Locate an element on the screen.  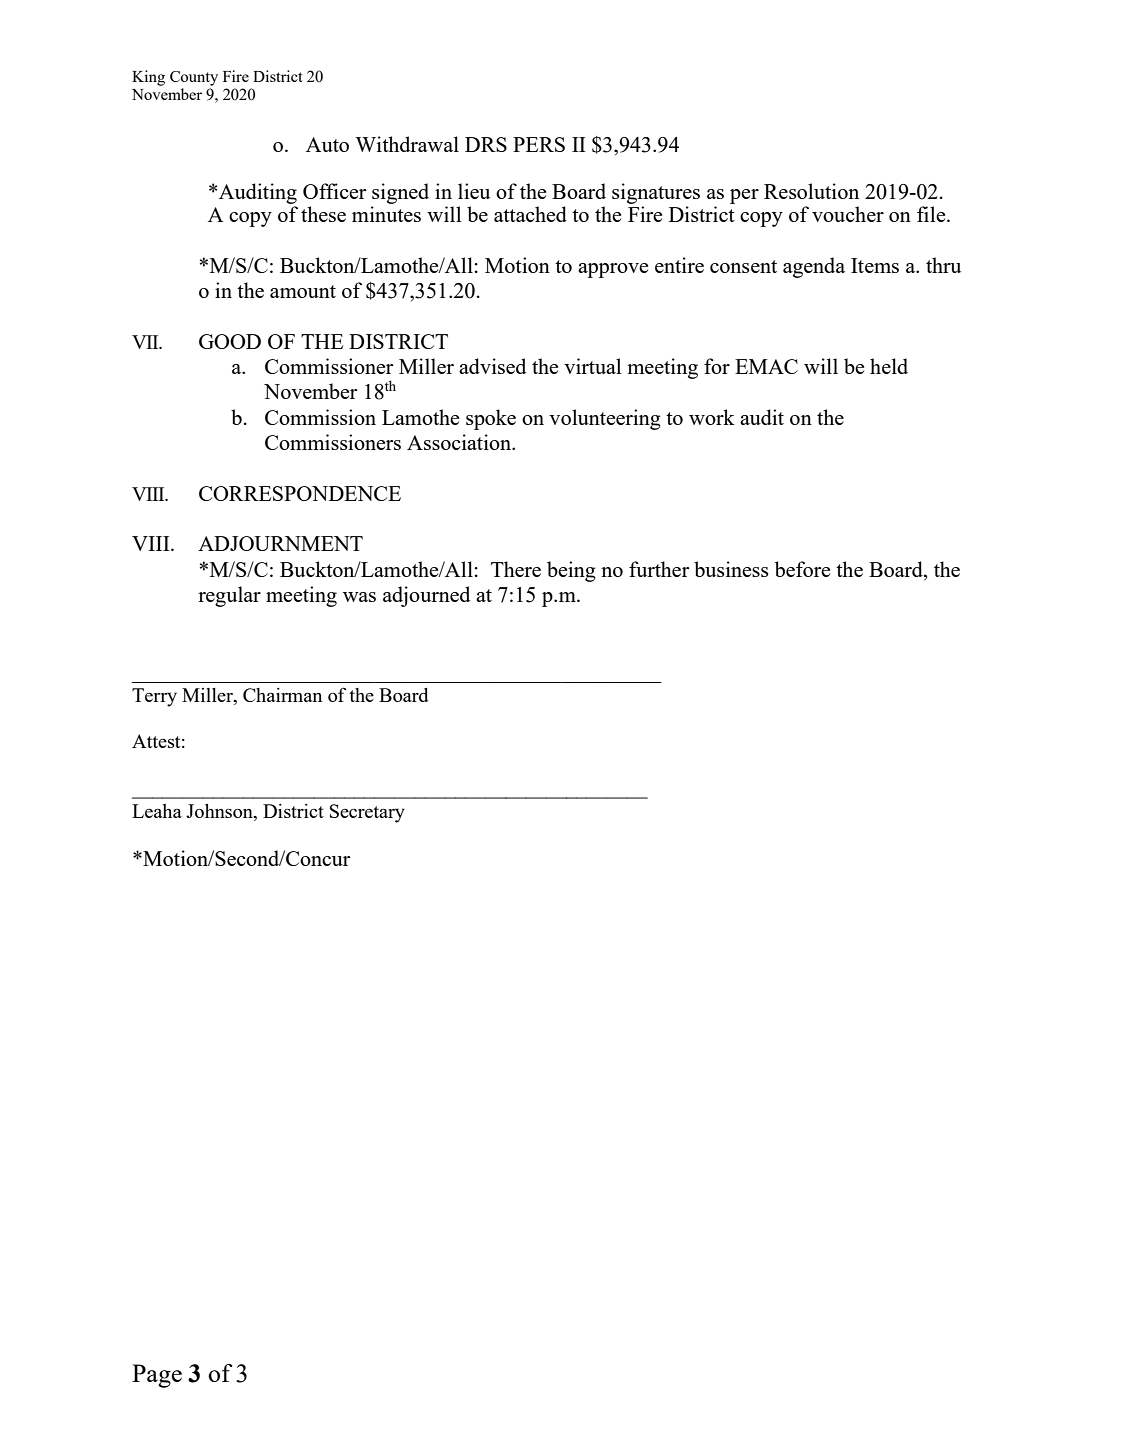
Resolution is located at coordinates (811, 191).
